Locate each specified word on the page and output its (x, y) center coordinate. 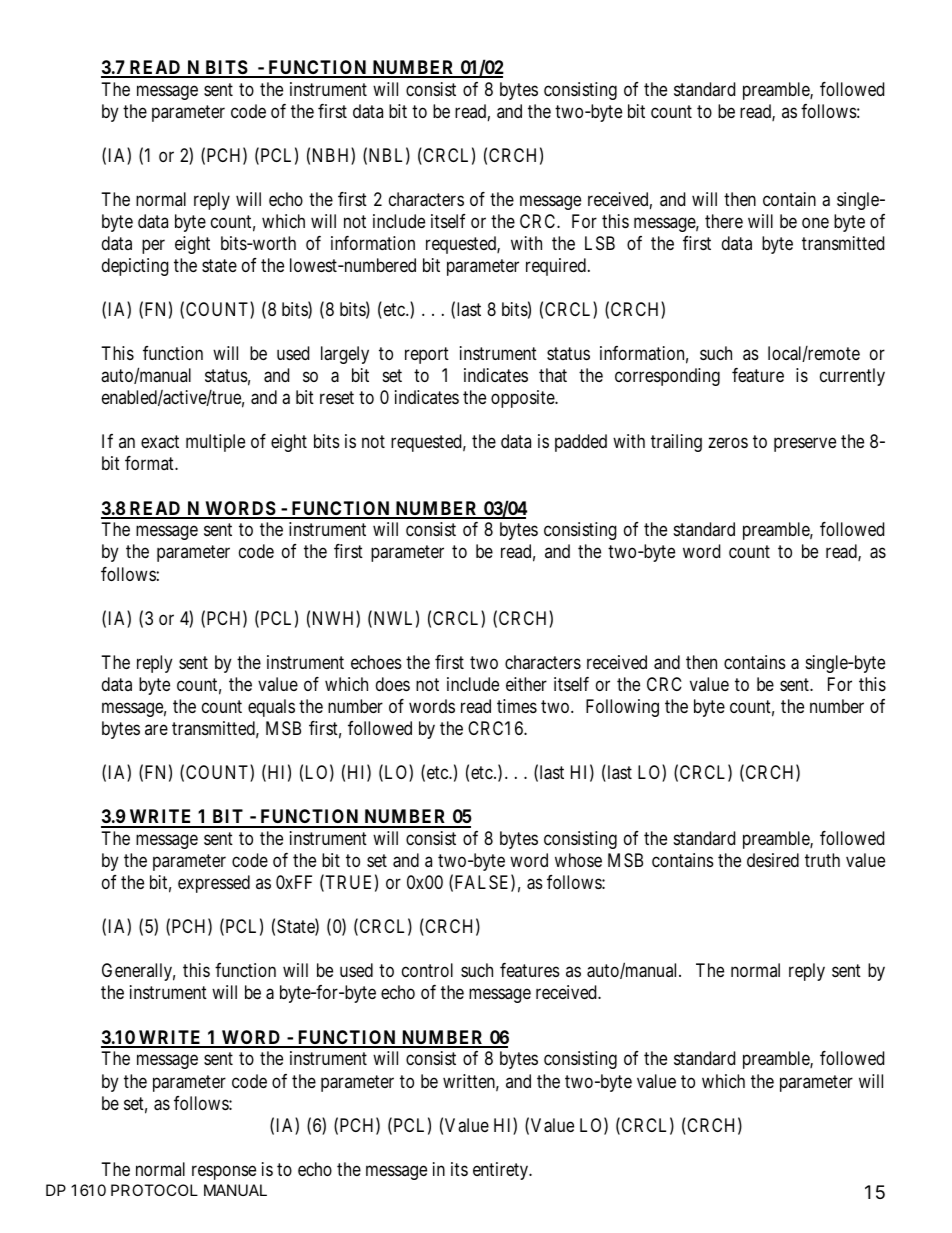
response (224, 1172)
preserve (805, 445)
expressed (214, 884)
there (724, 221)
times (517, 706)
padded (581, 443)
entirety (502, 1171)
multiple (215, 443)
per (153, 246)
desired (773, 860)
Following (622, 708)
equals (271, 708)
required (557, 267)
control (427, 970)
